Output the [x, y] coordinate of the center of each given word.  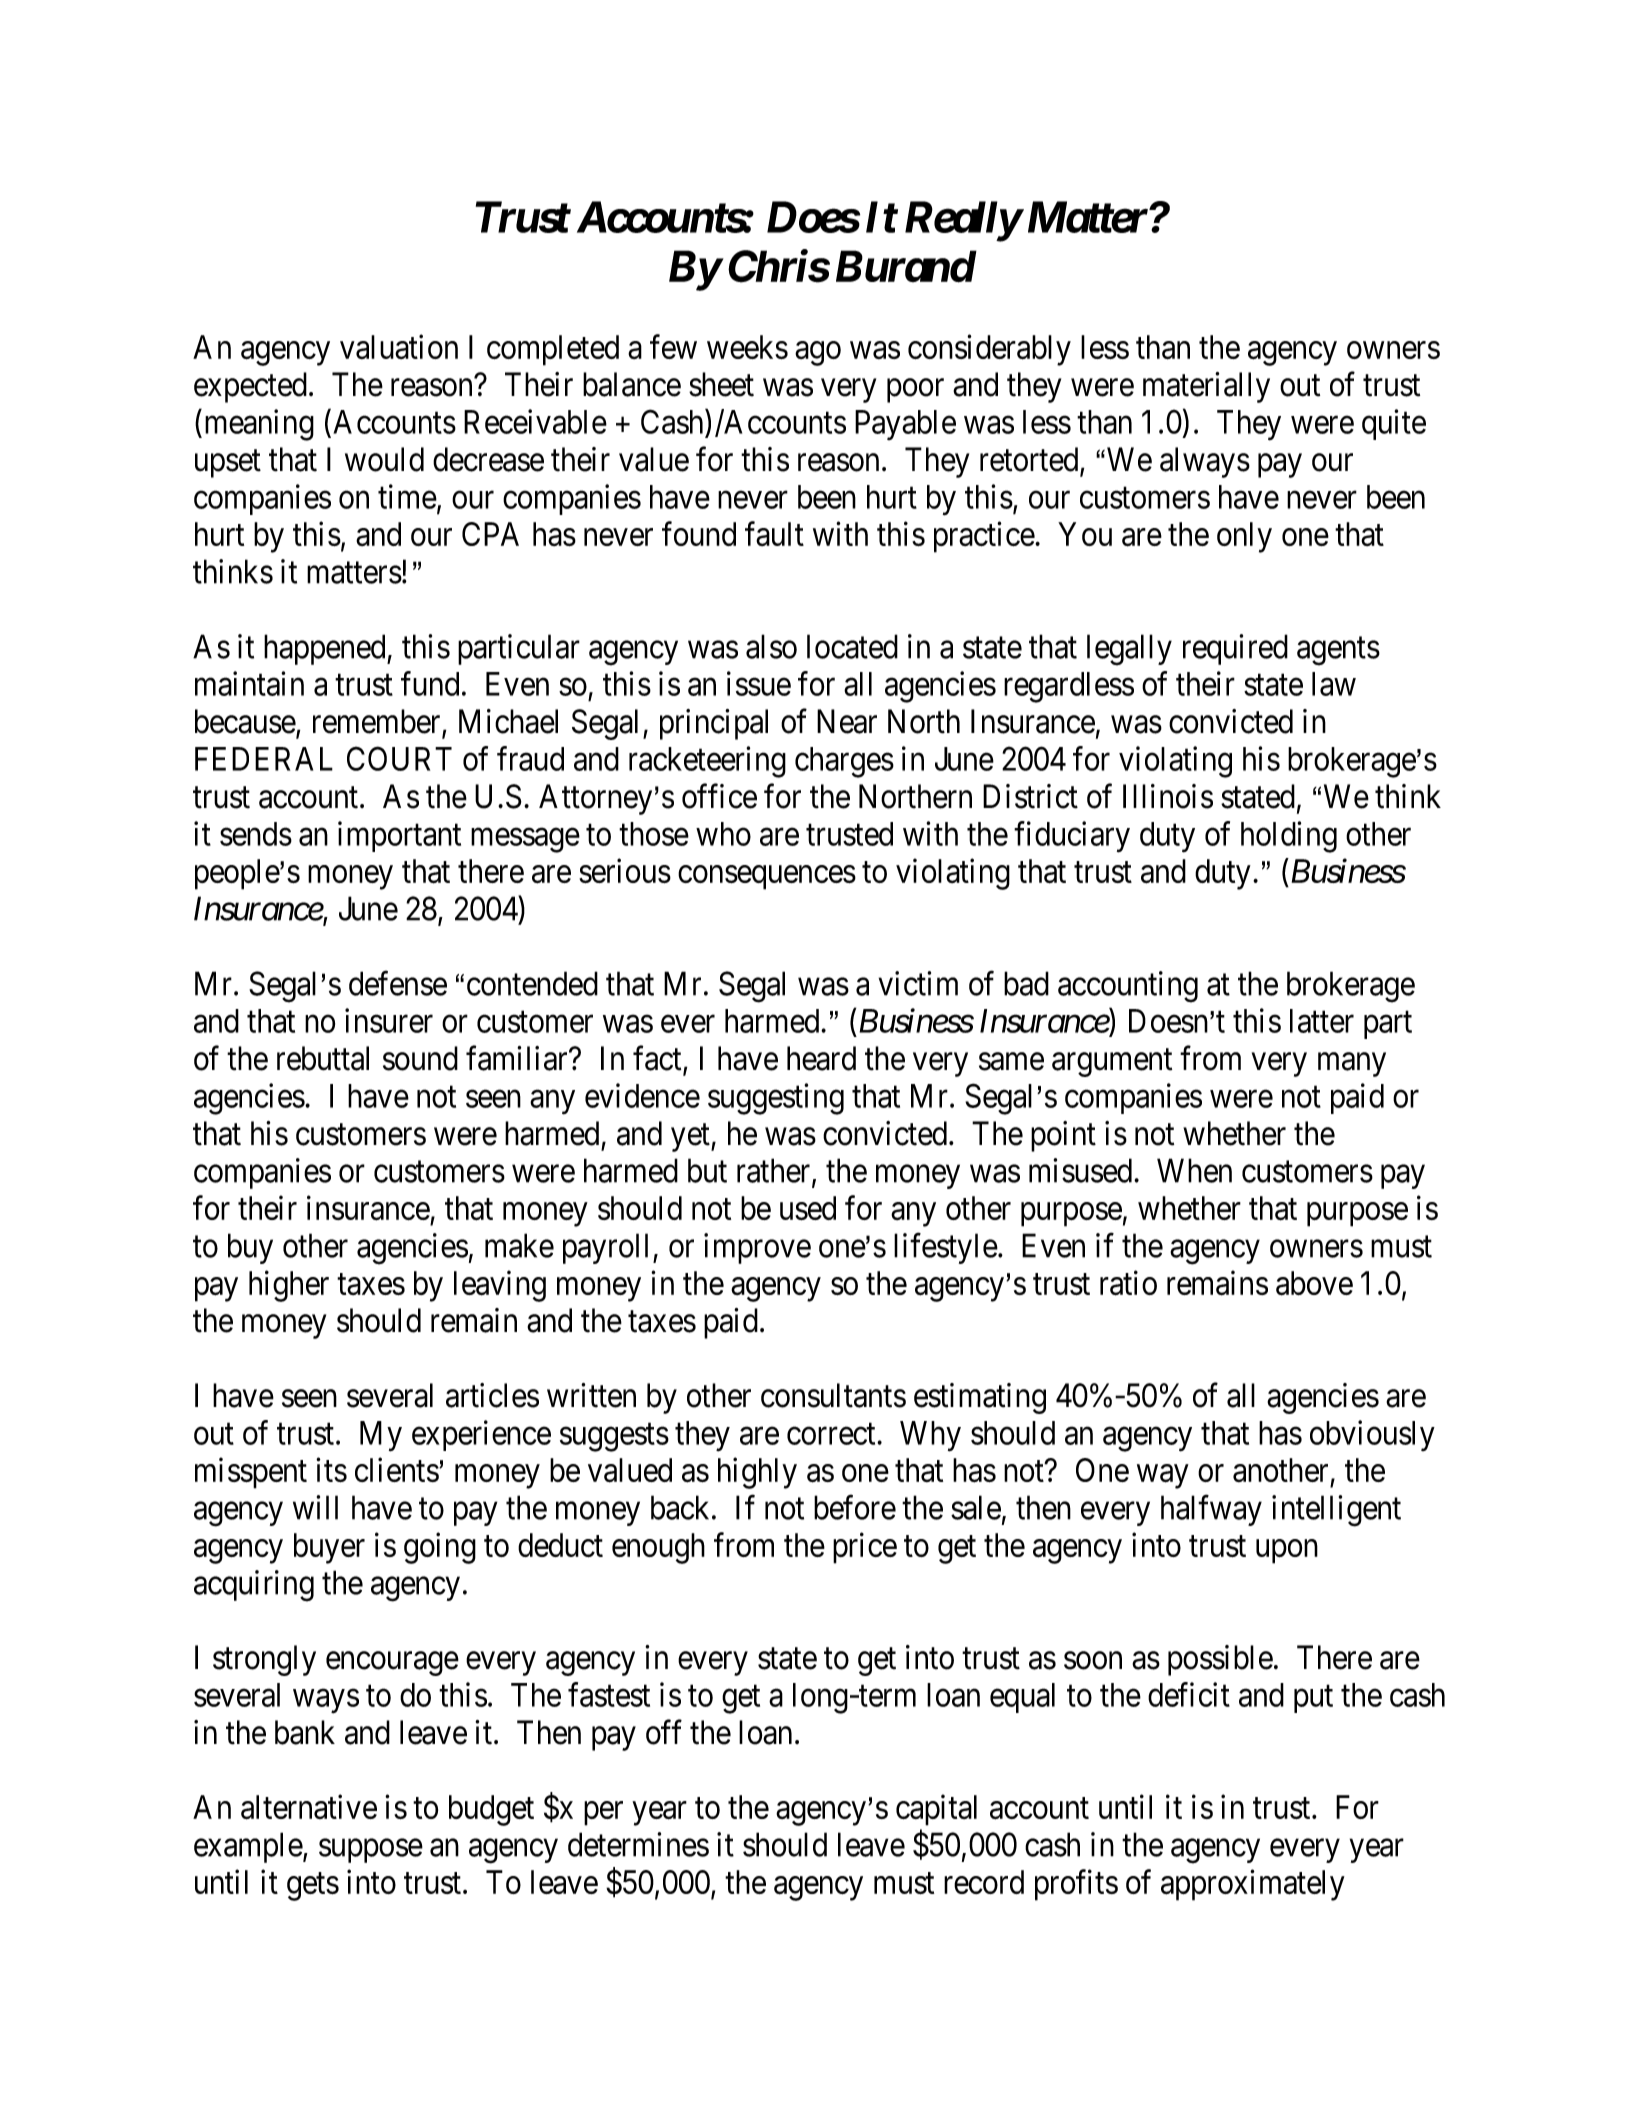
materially [1206, 387]
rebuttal [323, 1058]
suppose [371, 1851]
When [1194, 1170]
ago [818, 354]
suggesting [776, 1099]
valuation [399, 346]
